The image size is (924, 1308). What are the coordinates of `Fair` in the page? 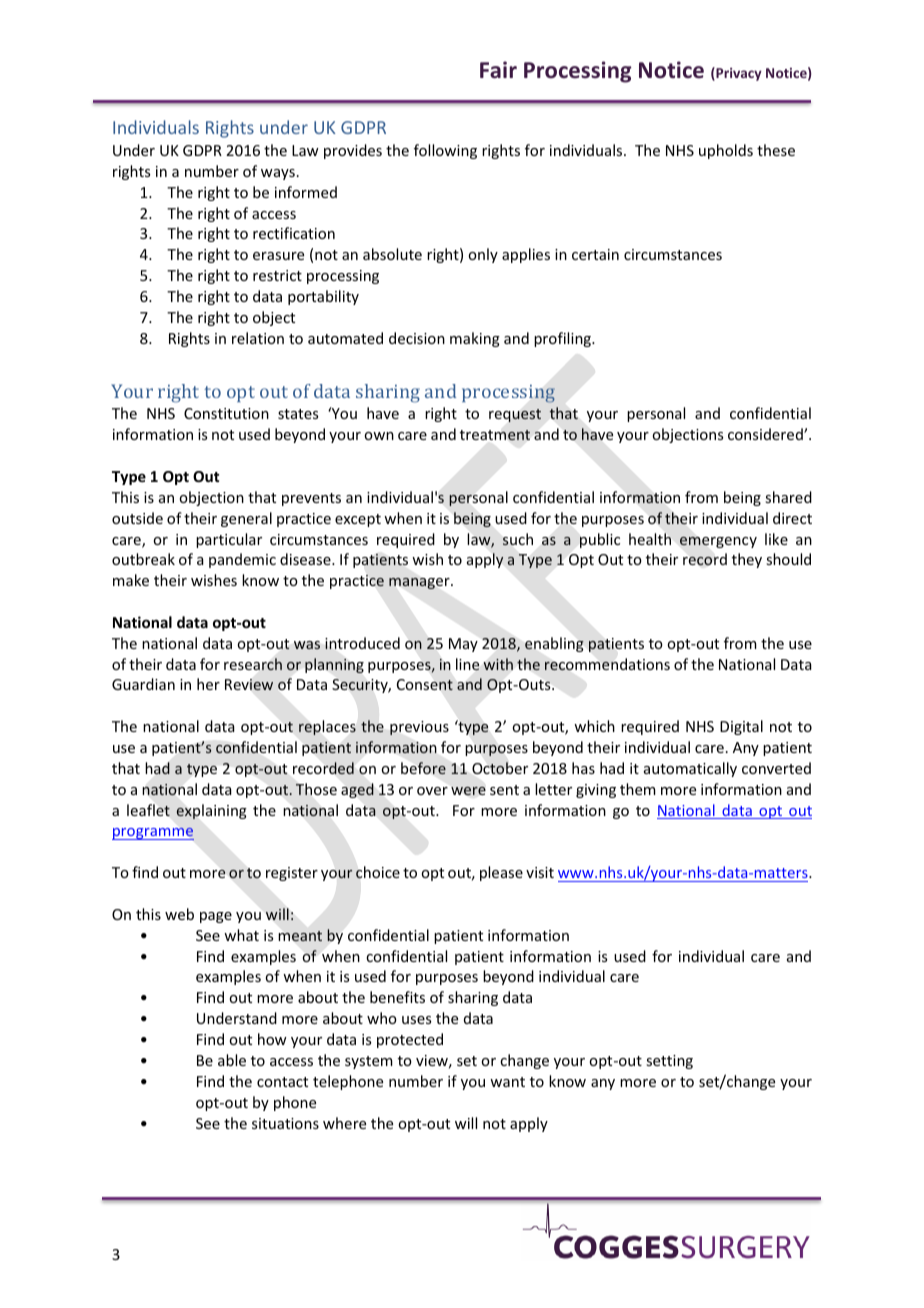 It's located at (498, 70).
